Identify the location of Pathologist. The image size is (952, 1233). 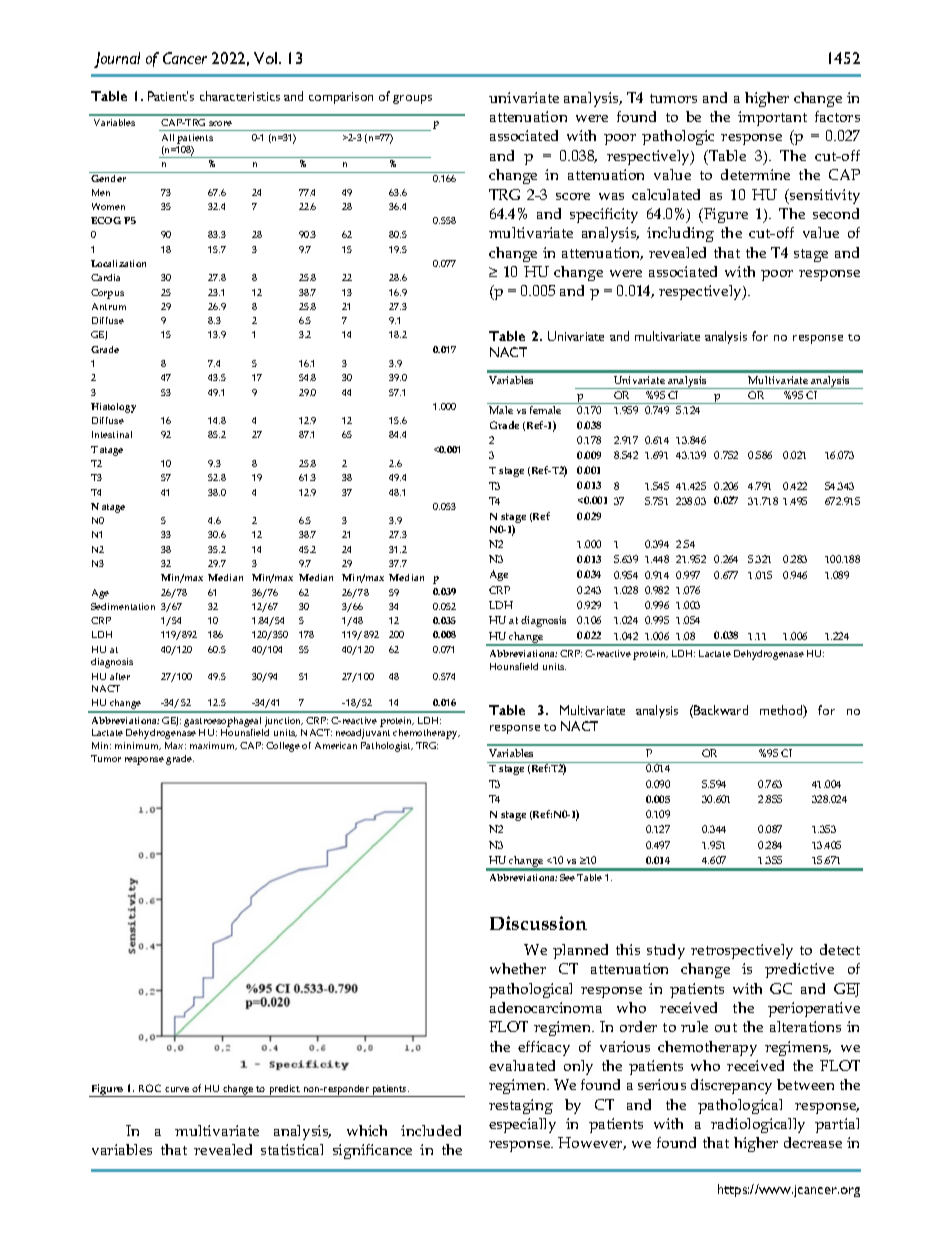
(387, 747).
